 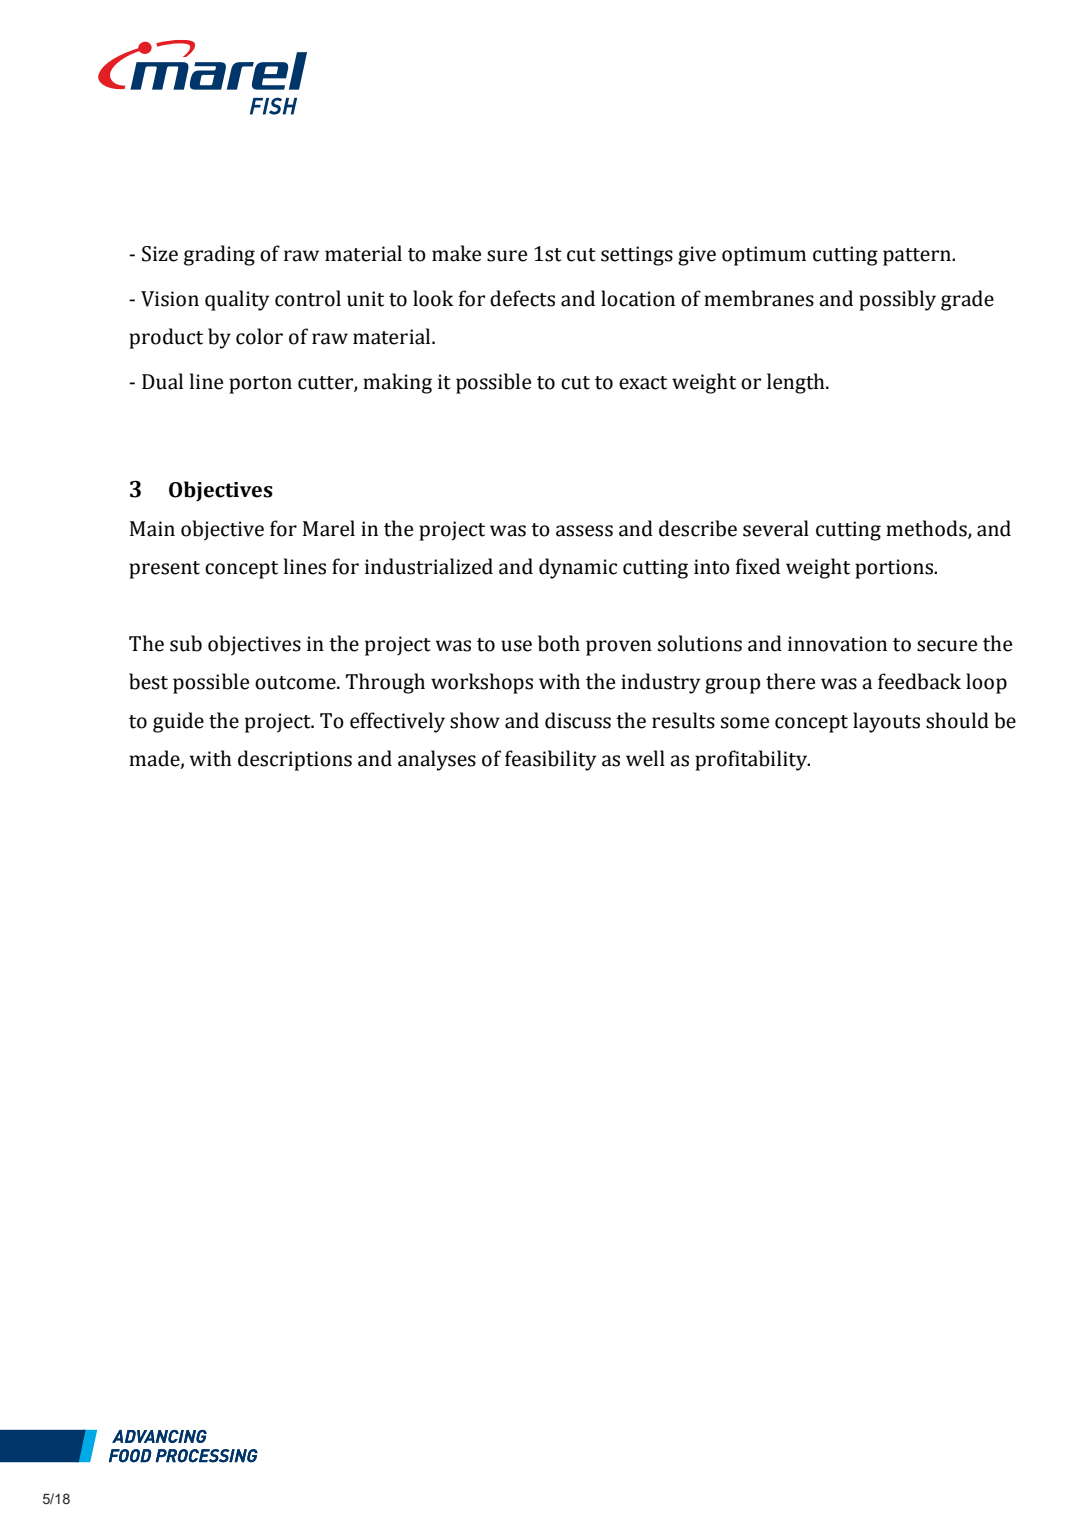 What do you see at coordinates (559, 643) in the screenshot?
I see `both` at bounding box center [559, 643].
